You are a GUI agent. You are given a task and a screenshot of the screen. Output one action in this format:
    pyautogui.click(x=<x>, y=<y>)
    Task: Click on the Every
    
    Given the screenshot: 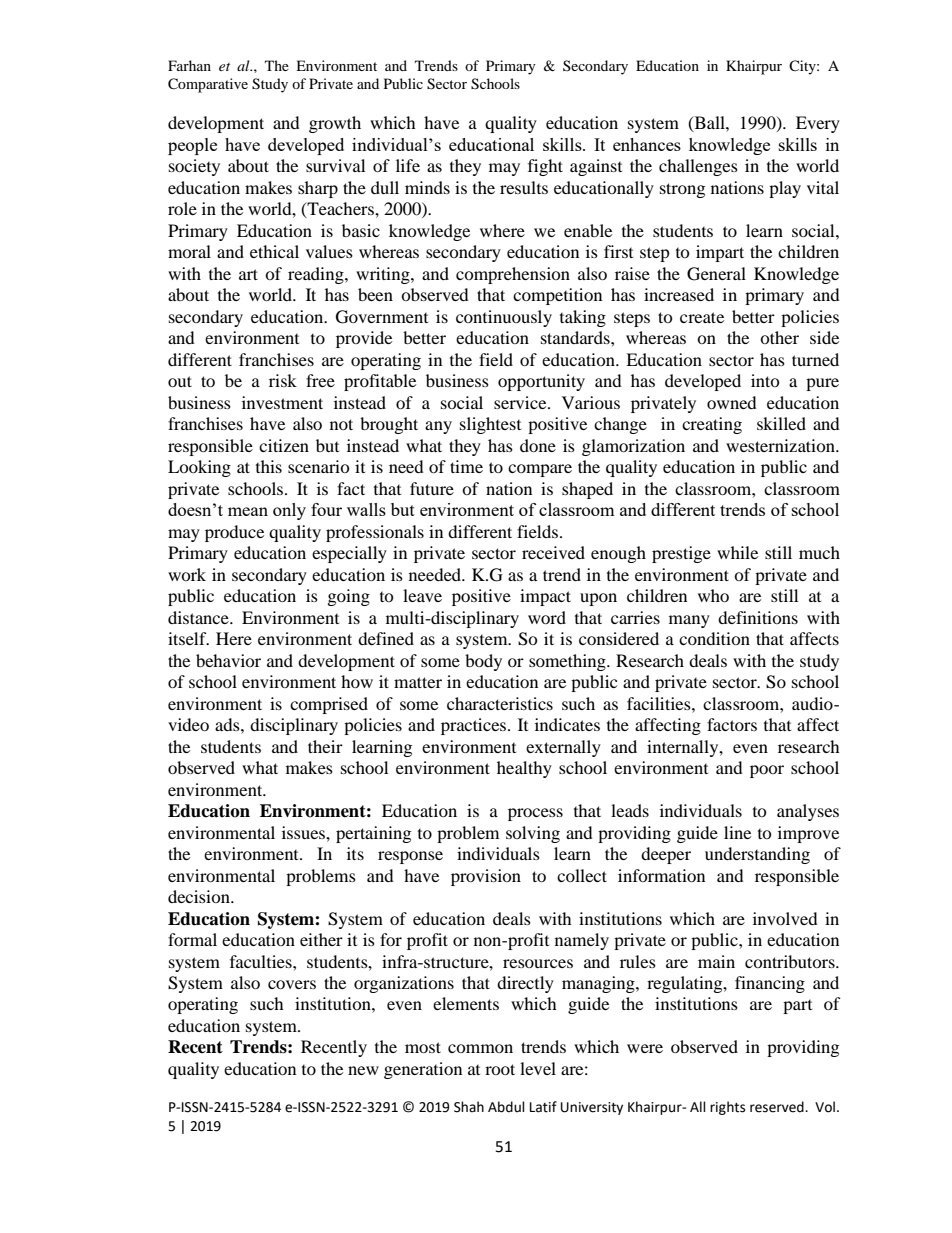 What is the action you would take?
    pyautogui.click(x=818, y=124)
